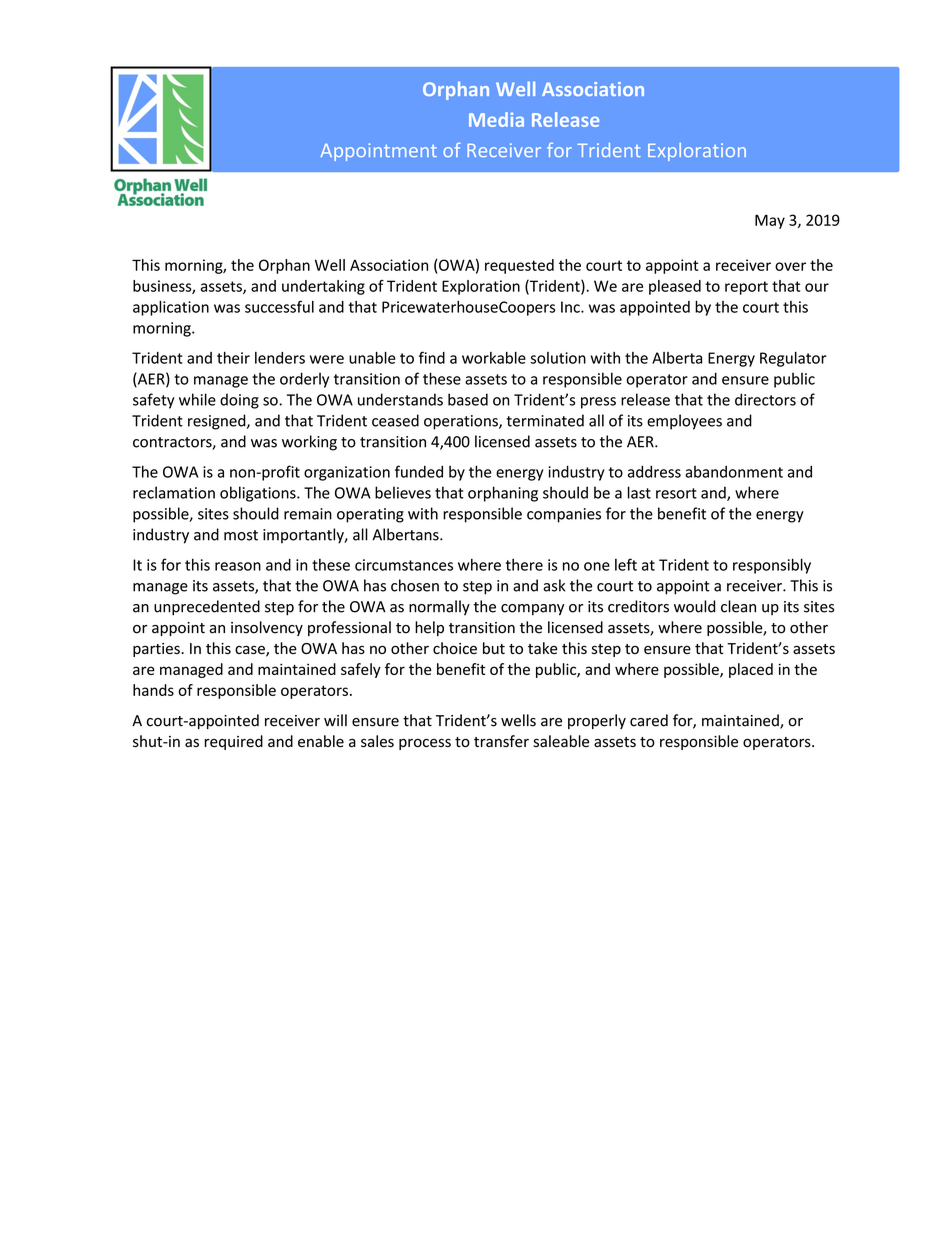 The image size is (952, 1233). Describe the element at coordinates (496, 119) in the image. I see `Media` at that location.
